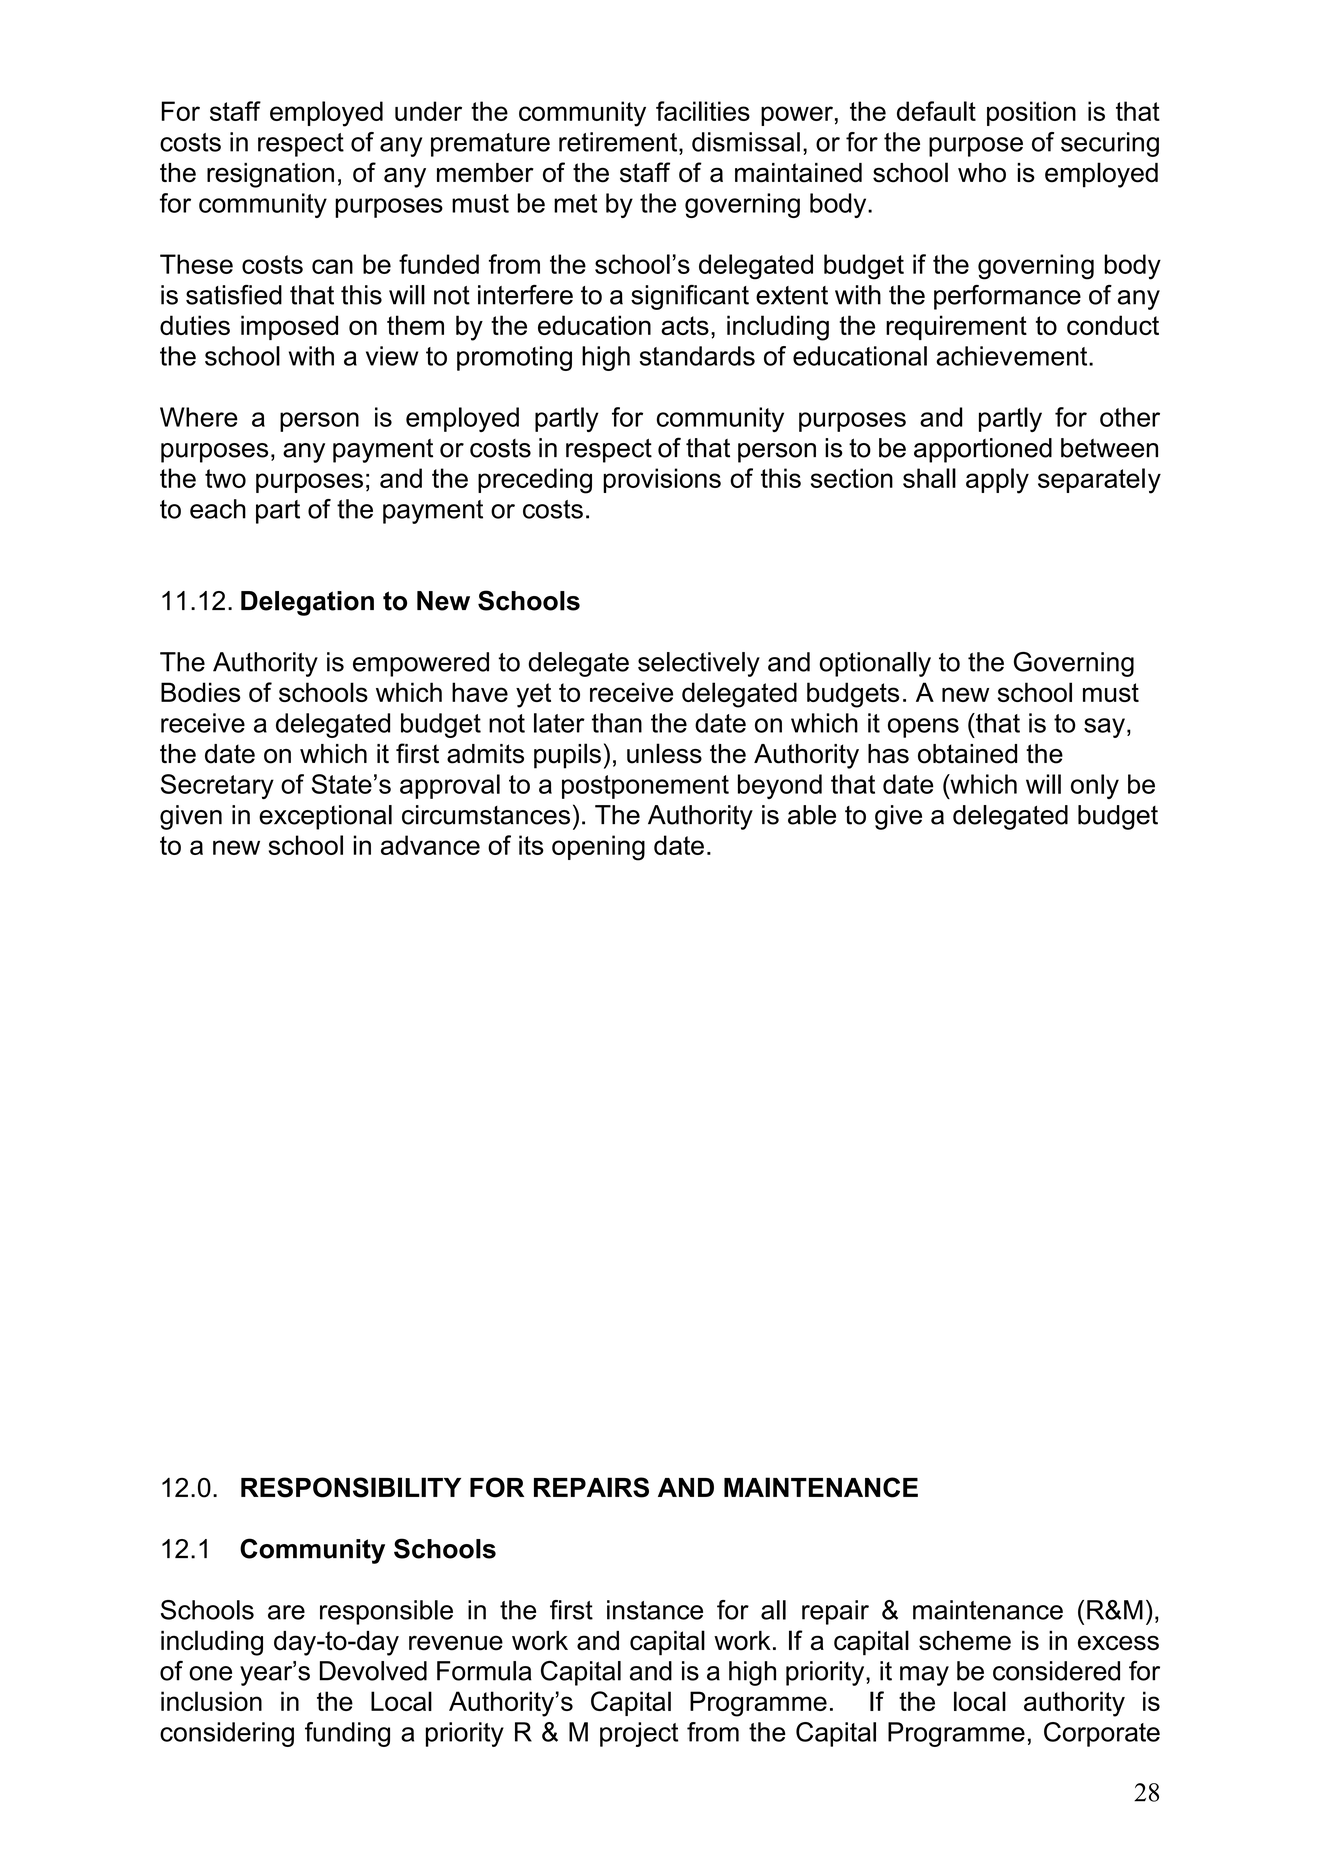  Describe the element at coordinates (351, 1487) in the screenshot. I see `RESPONSIBILITY` at that location.
